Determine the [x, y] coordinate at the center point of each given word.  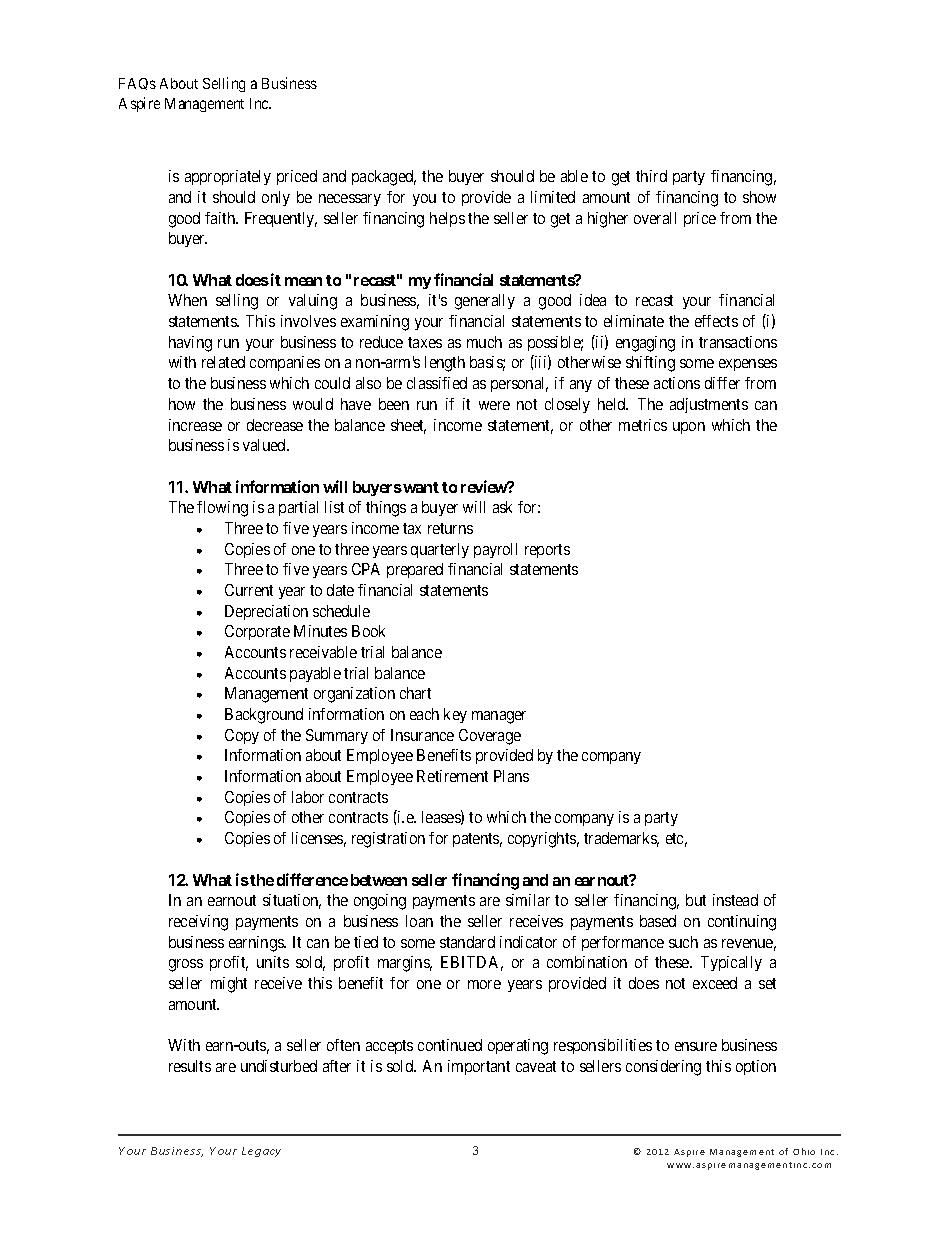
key [455, 715]
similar [528, 900]
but [696, 900]
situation [292, 901]
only [276, 198]
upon [689, 428]
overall [655, 218]
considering [663, 1068]
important [479, 1067]
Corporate [257, 632]
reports [547, 551]
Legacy [261, 1152]
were [494, 405]
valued [265, 445]
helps [447, 219]
